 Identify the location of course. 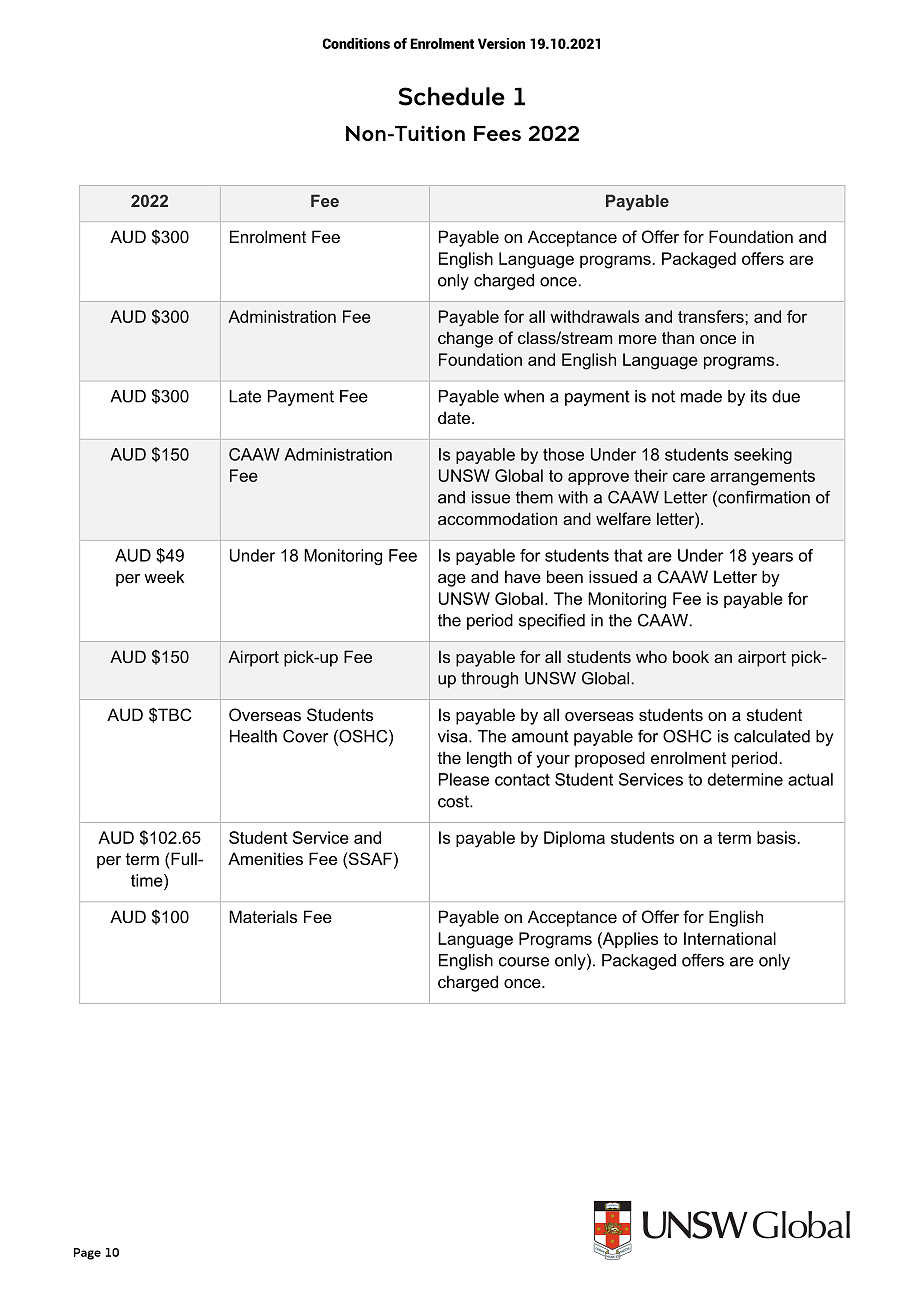
(524, 962).
